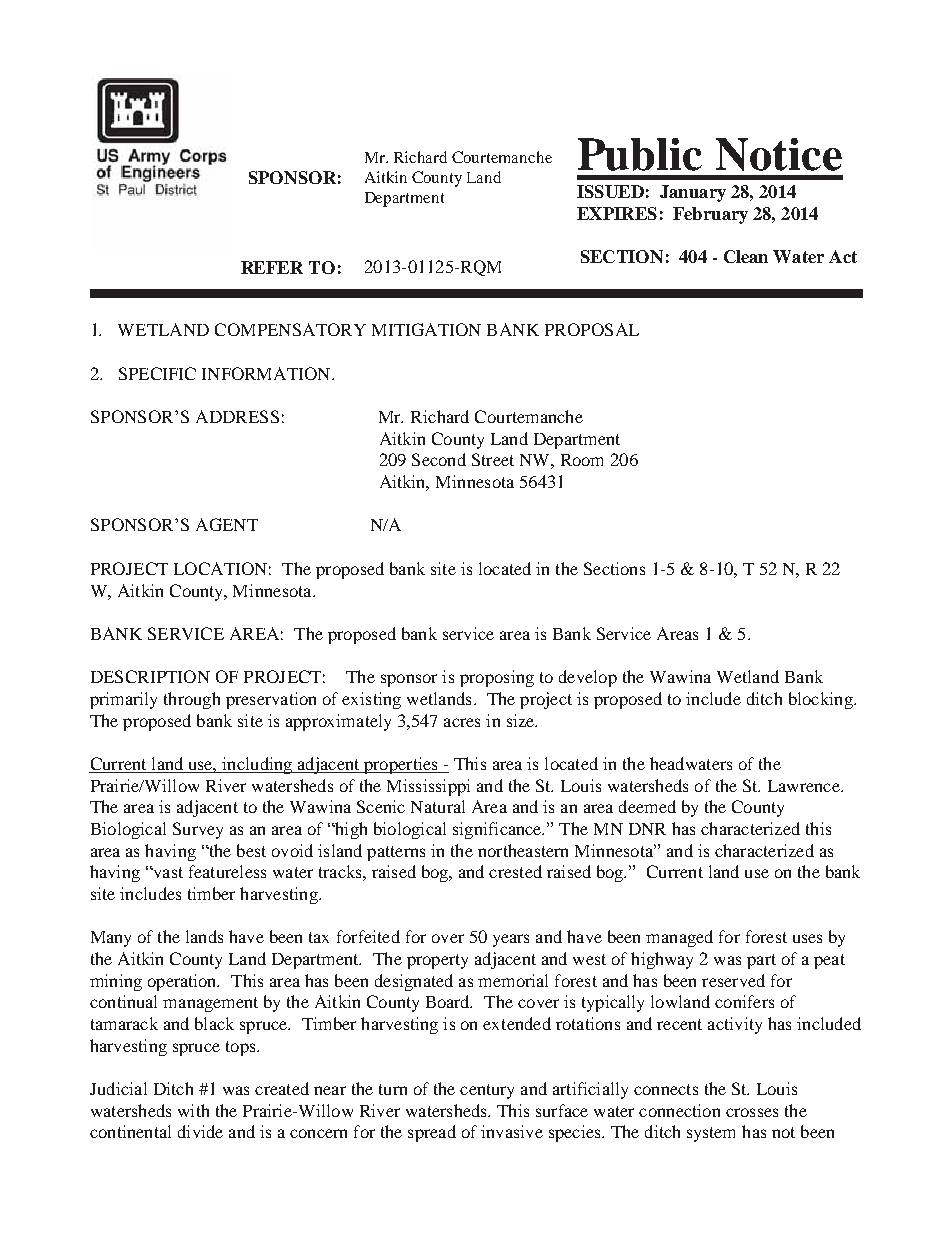 The height and width of the page is (1233, 952). I want to click on ISSUED, so click(610, 191).
